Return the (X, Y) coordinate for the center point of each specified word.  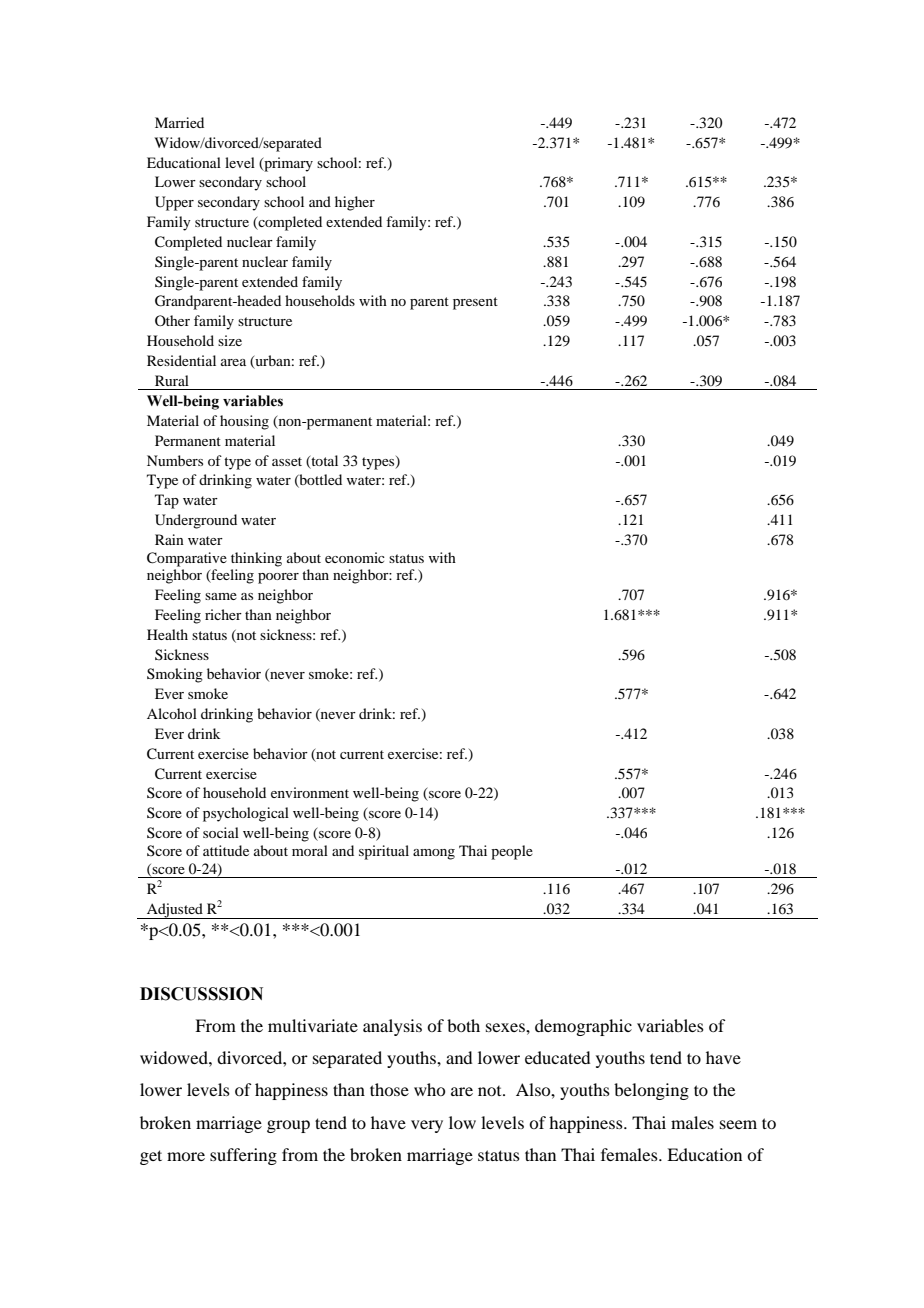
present (475, 303)
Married (179, 122)
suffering (243, 1156)
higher (355, 203)
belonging (651, 1091)
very (427, 1126)
